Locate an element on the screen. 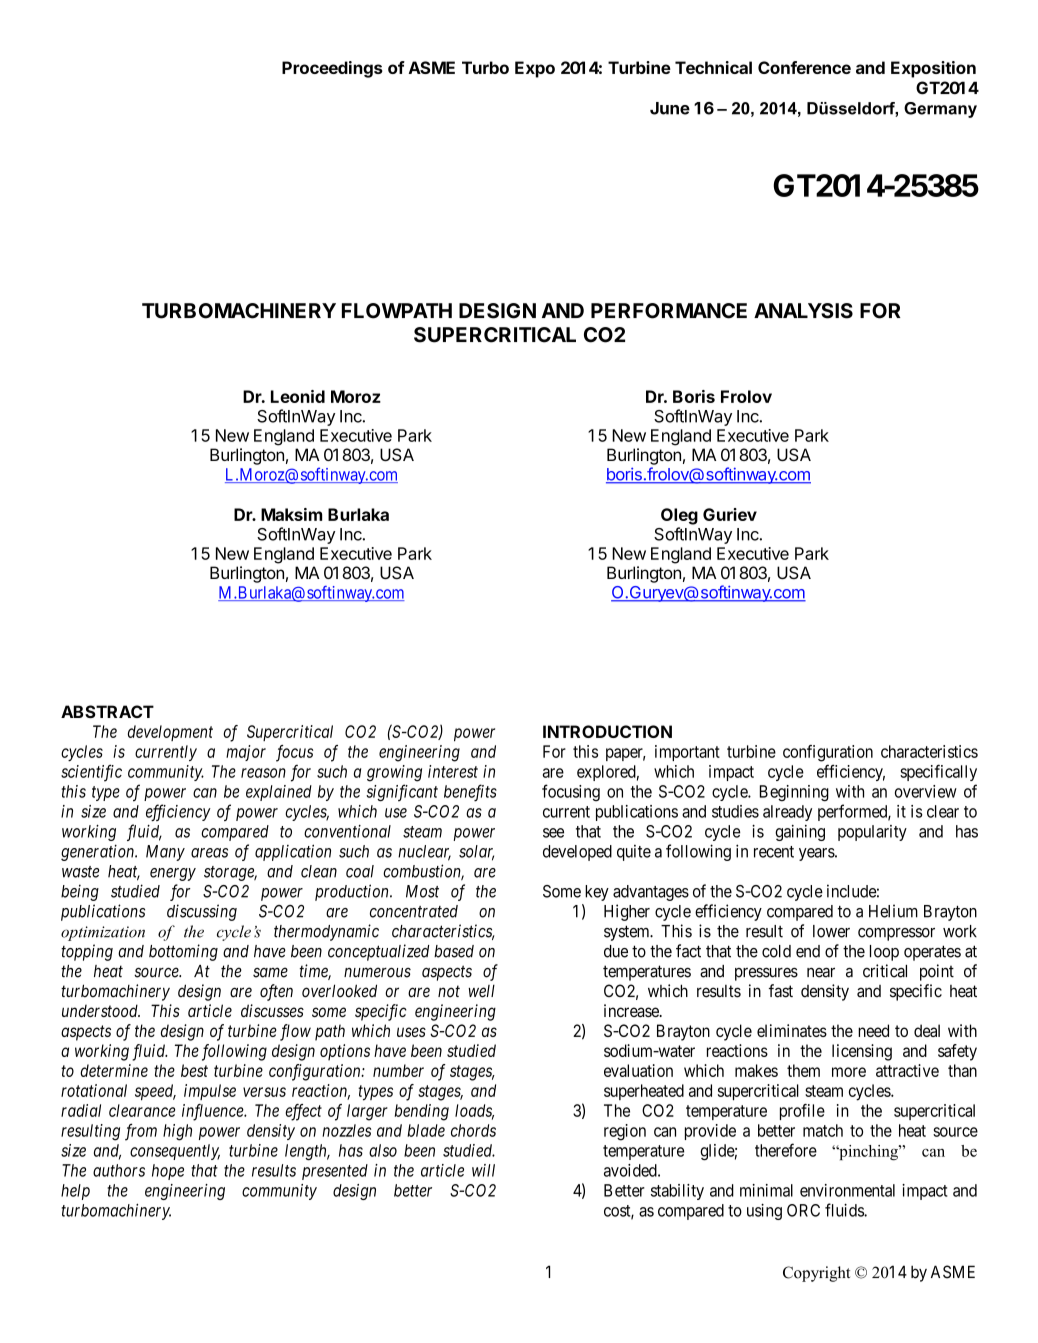  June is located at coordinates (670, 108).
